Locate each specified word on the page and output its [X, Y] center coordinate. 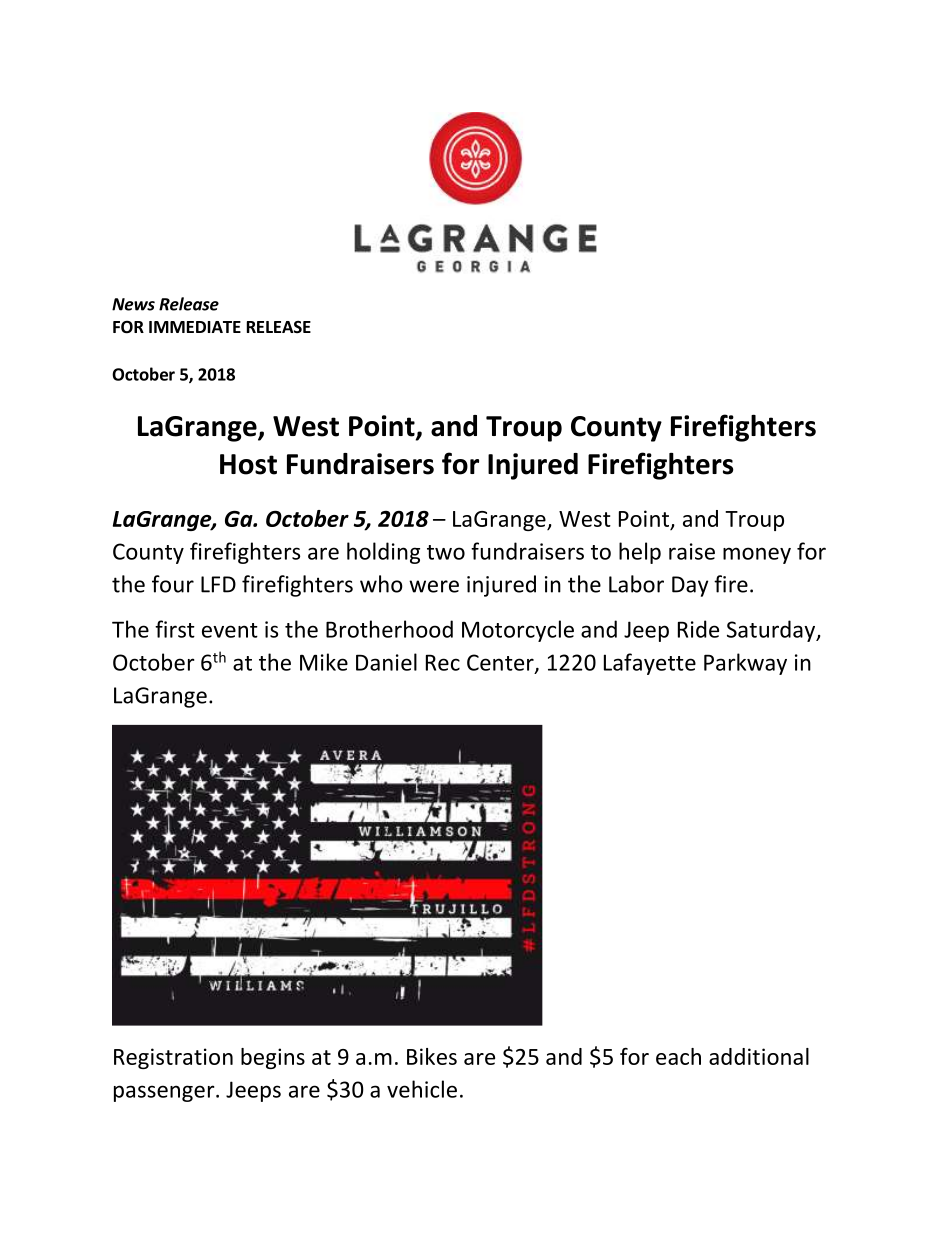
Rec [443, 662]
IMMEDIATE [195, 327]
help [640, 553]
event [230, 630]
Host [248, 464]
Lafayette [650, 664]
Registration [173, 1058]
